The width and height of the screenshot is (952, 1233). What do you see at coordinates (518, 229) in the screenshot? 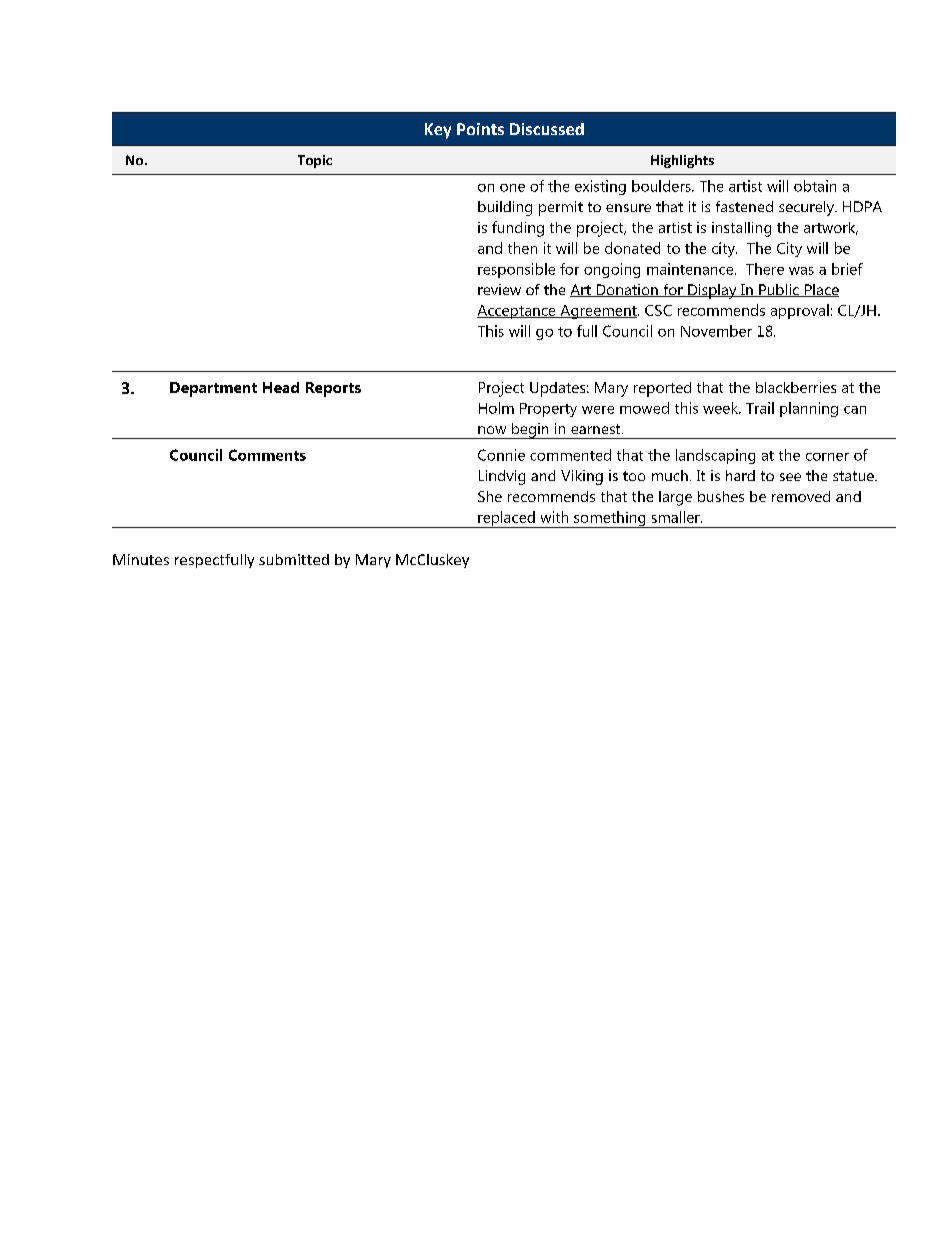
I see `funding` at bounding box center [518, 229].
